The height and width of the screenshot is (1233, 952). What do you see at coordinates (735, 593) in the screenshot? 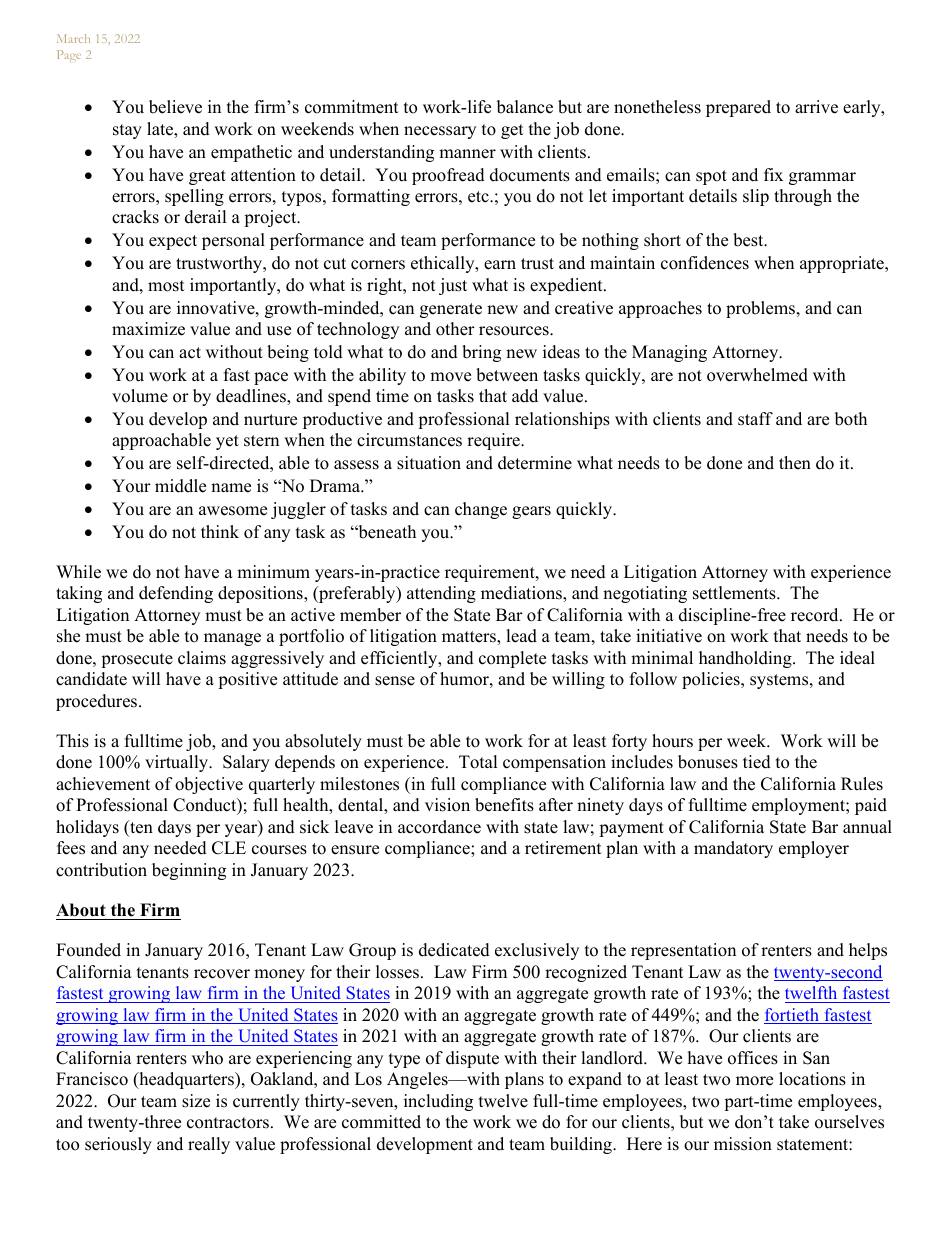
I see `settlements` at bounding box center [735, 593].
